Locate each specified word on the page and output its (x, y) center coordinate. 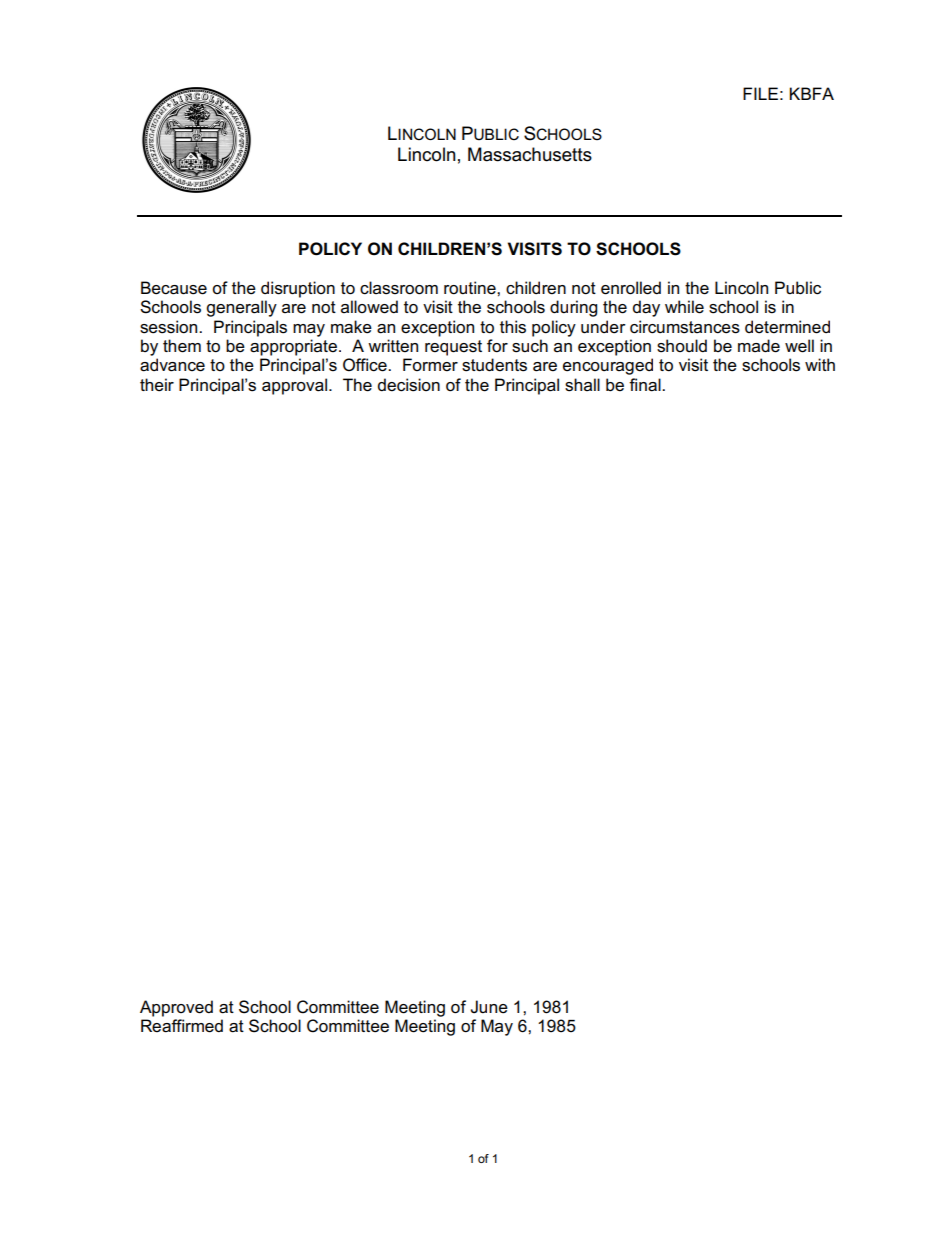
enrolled (631, 288)
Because (174, 288)
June (489, 1007)
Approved (176, 1008)
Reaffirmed (182, 1026)
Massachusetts (530, 154)
